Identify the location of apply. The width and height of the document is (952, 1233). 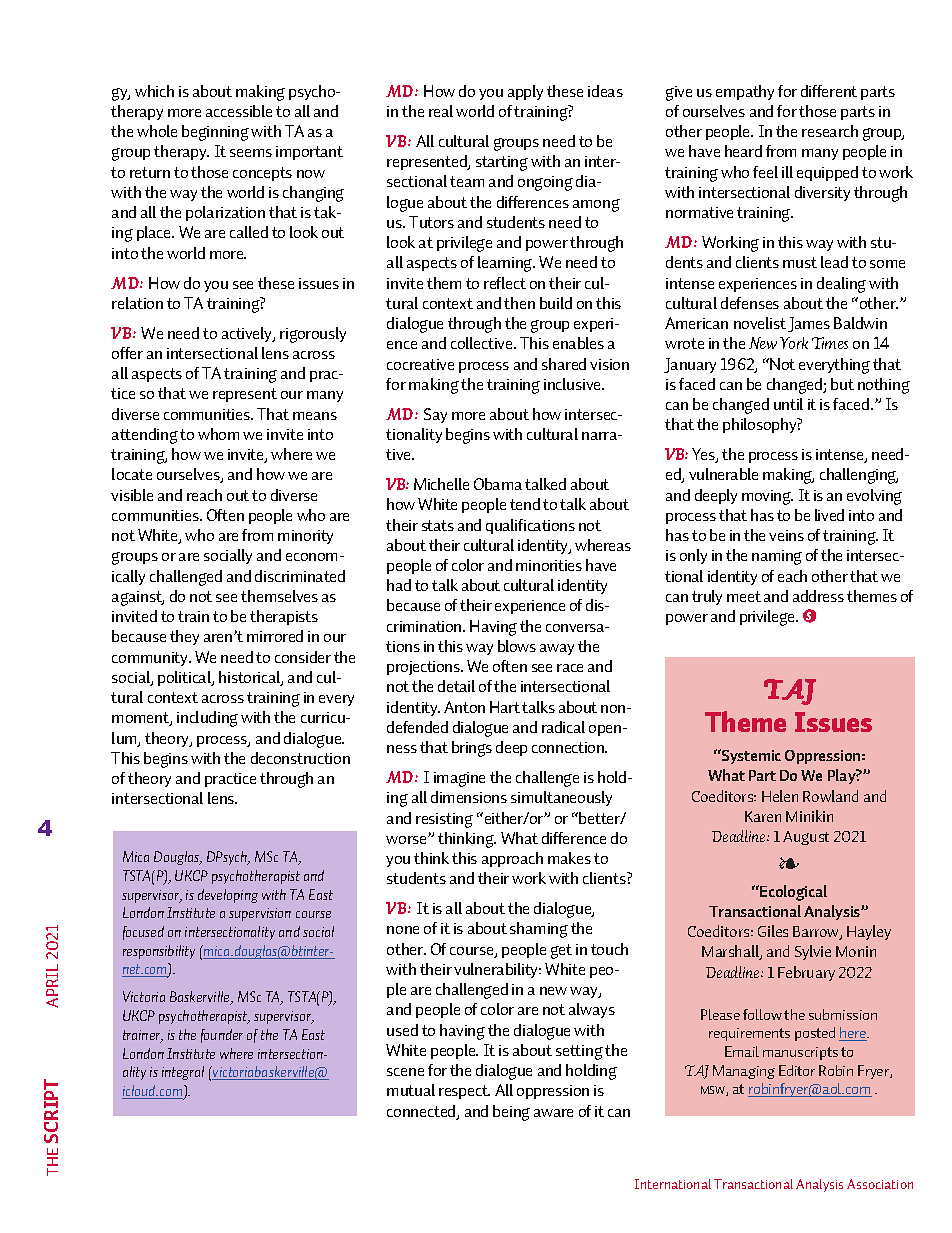
(525, 92).
